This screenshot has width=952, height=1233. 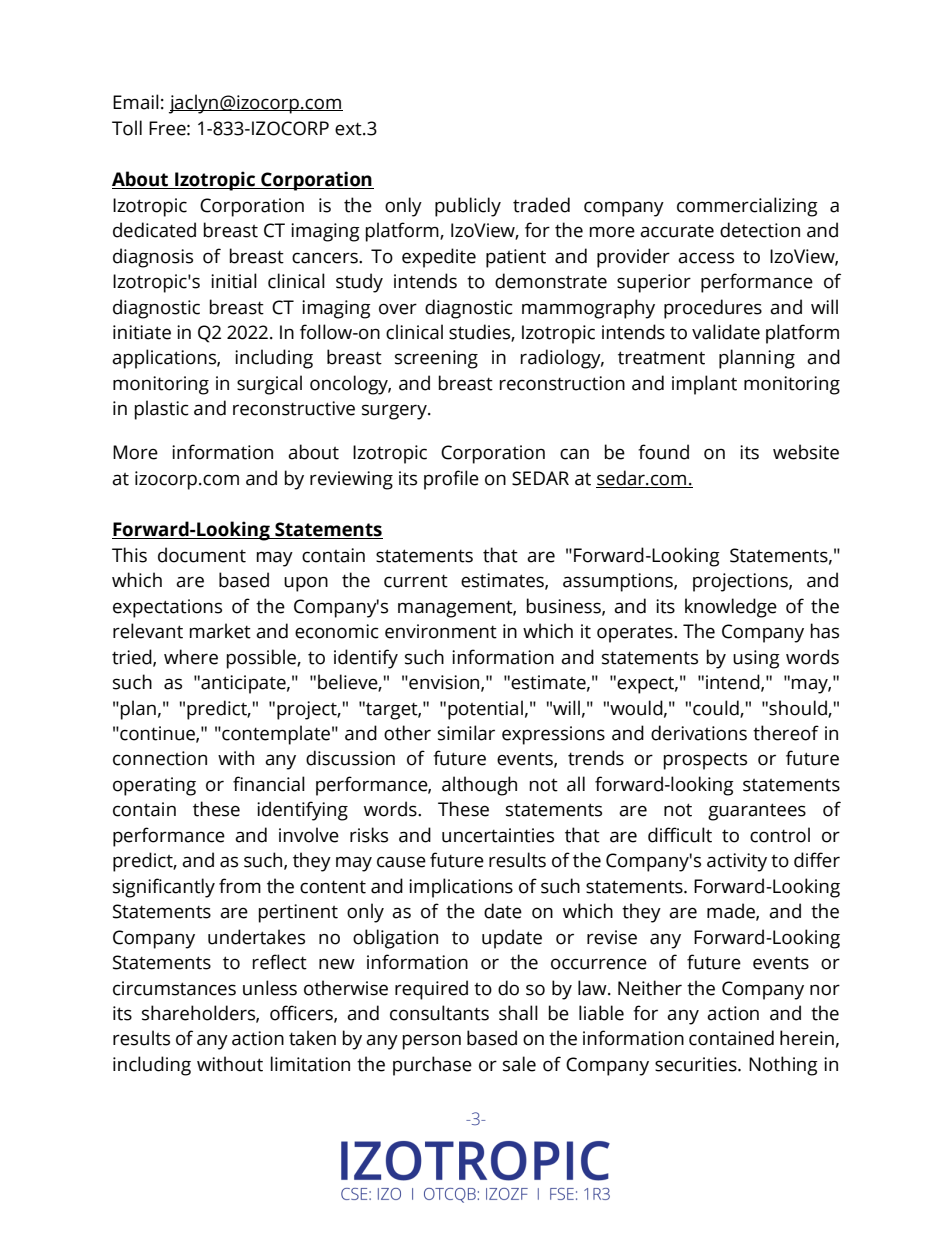 What do you see at coordinates (174, 988) in the screenshot?
I see `circumstances` at bounding box center [174, 988].
